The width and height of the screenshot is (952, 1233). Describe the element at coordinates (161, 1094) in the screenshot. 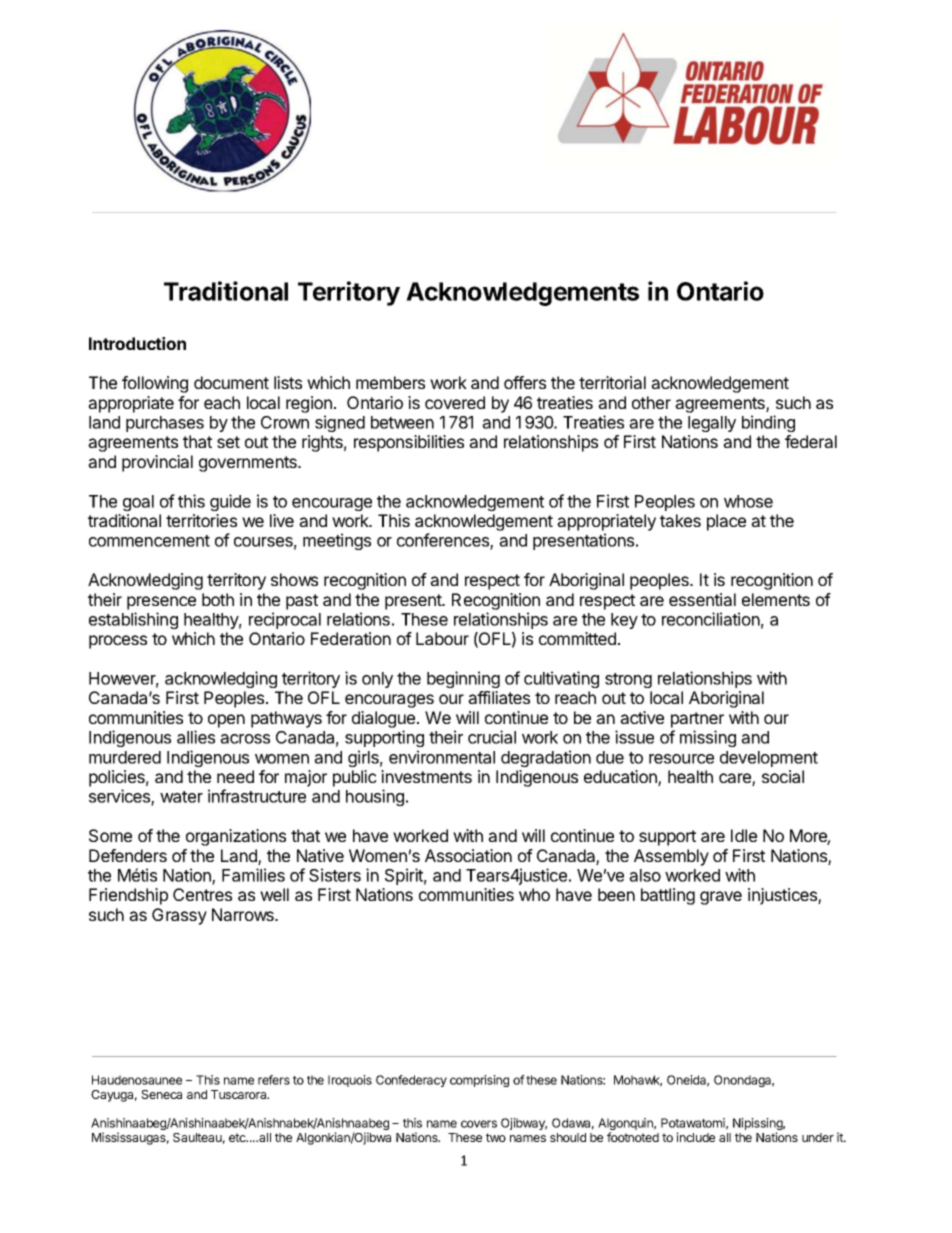

I see `Seneca` at that location.
